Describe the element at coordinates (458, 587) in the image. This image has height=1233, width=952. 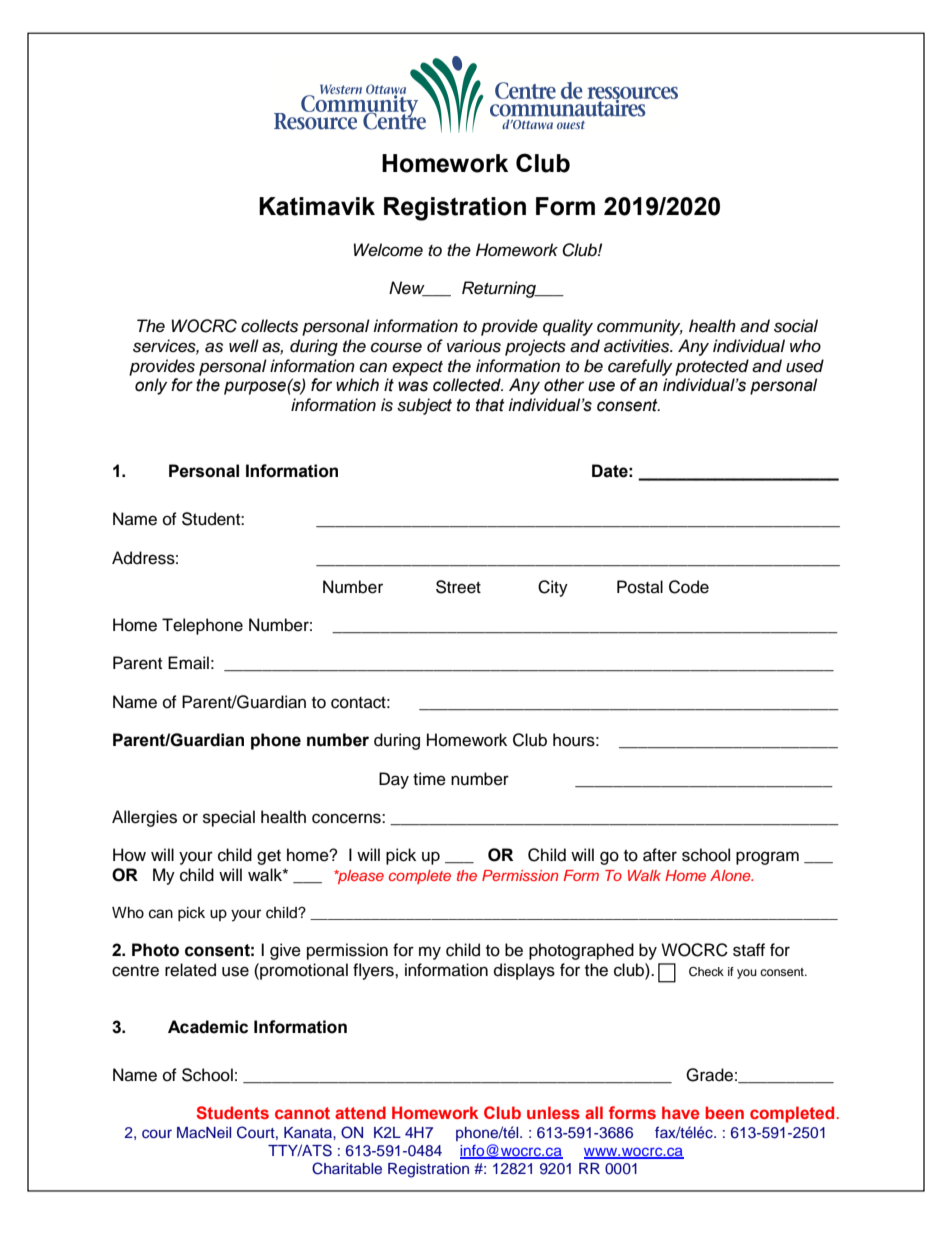
I see `Street` at that location.
